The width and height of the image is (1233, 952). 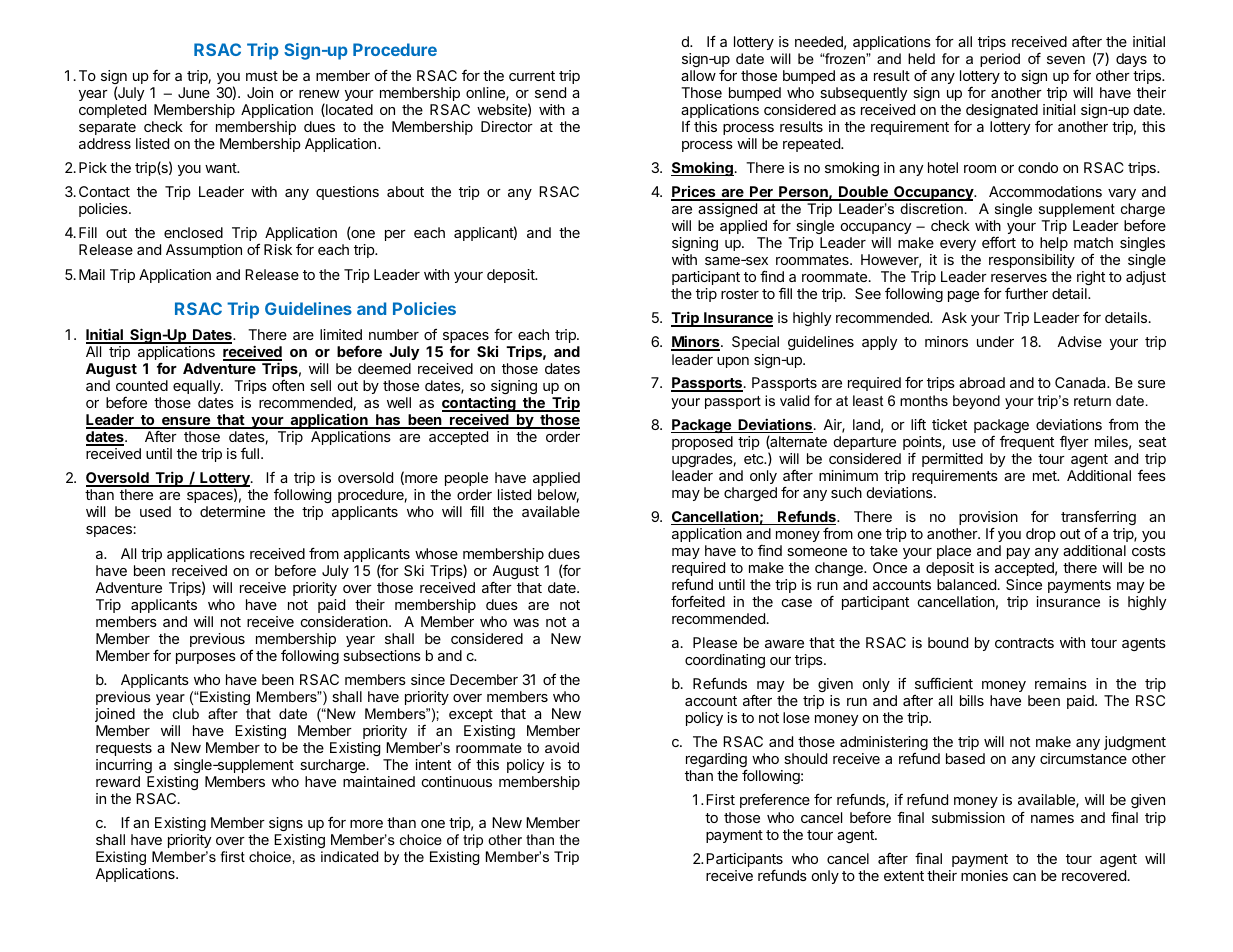 What do you see at coordinates (1000, 60) in the image?
I see `period` at bounding box center [1000, 60].
